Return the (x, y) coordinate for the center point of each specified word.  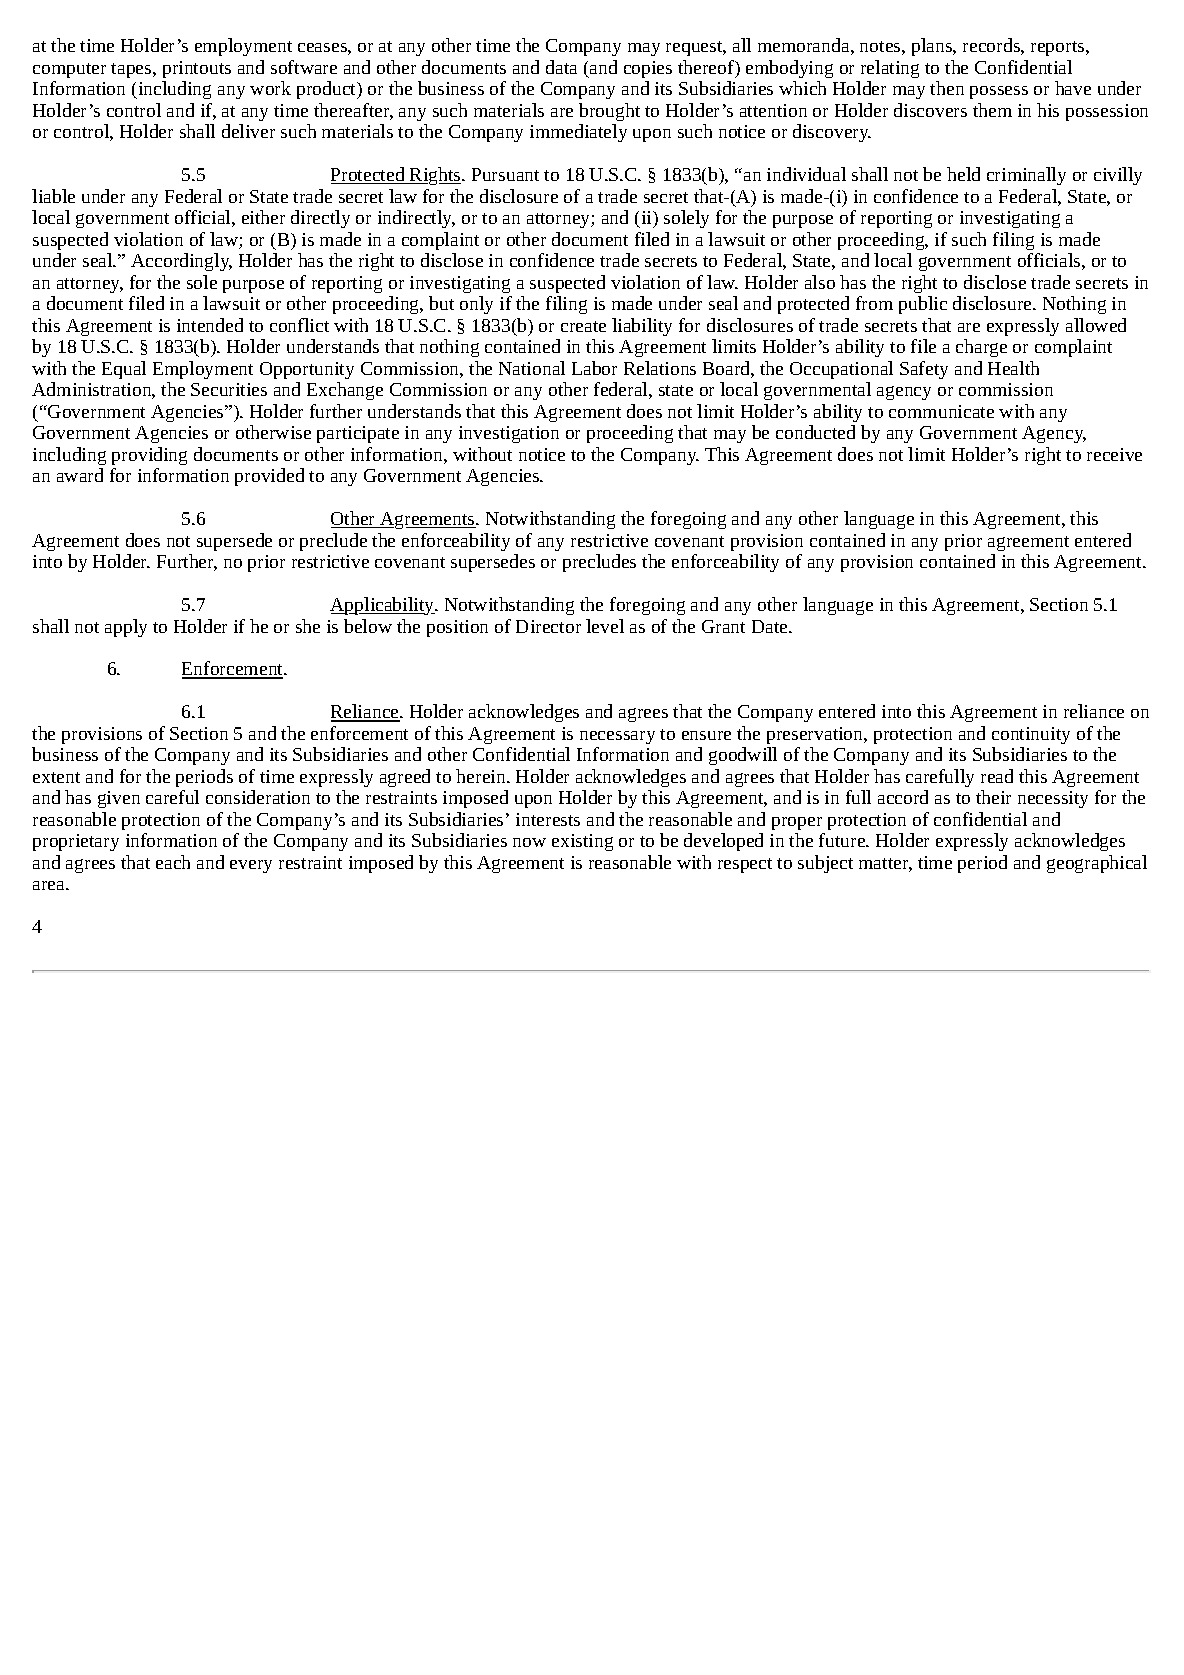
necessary (617, 737)
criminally (1026, 176)
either (263, 217)
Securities (229, 389)
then (947, 88)
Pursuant (505, 174)
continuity (1031, 735)
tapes (132, 70)
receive (1114, 454)
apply (126, 628)
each (173, 862)
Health (1013, 368)
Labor (594, 368)
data (561, 67)
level (605, 626)
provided (269, 477)
